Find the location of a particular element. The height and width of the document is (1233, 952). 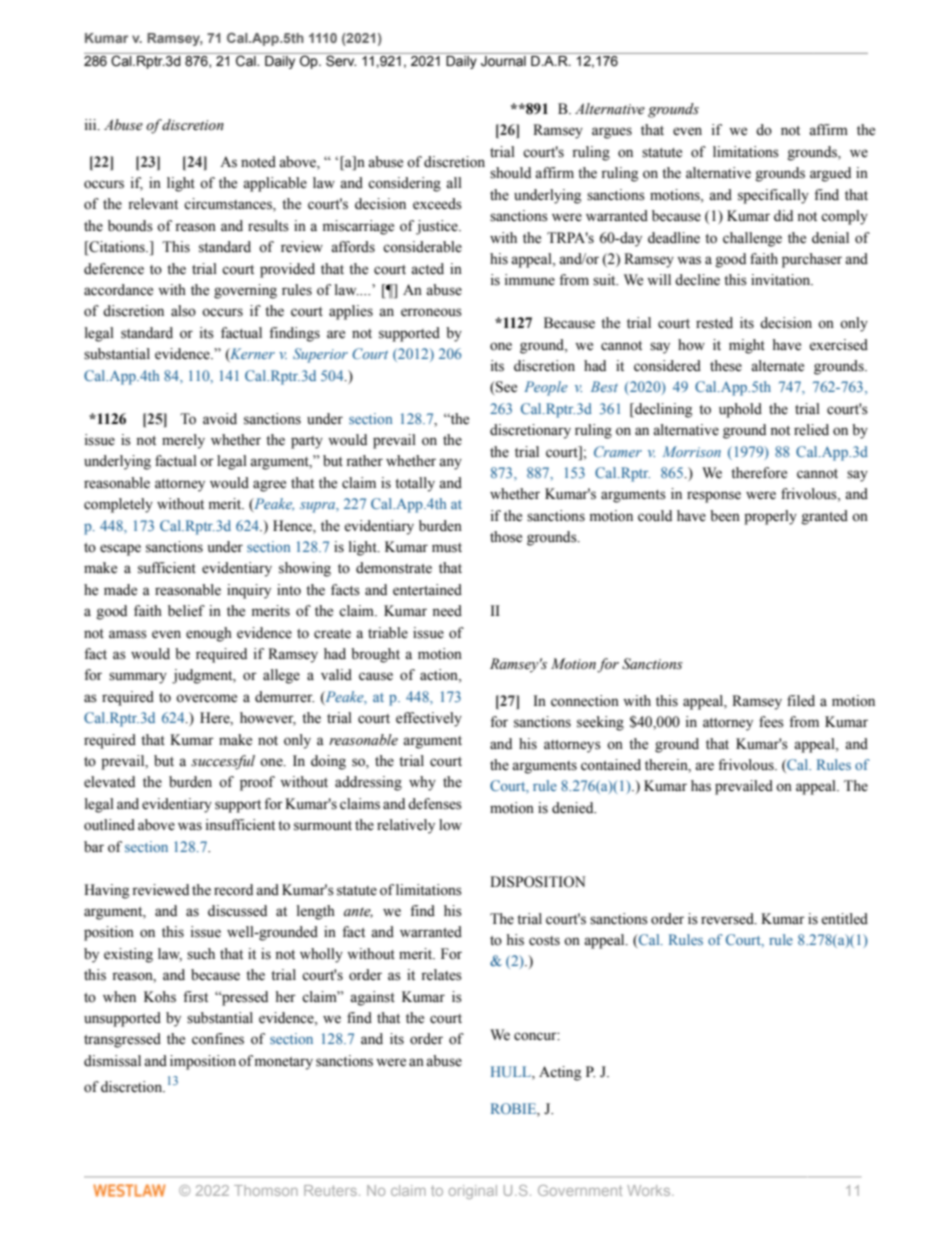

Thomson is located at coordinates (266, 1190).
